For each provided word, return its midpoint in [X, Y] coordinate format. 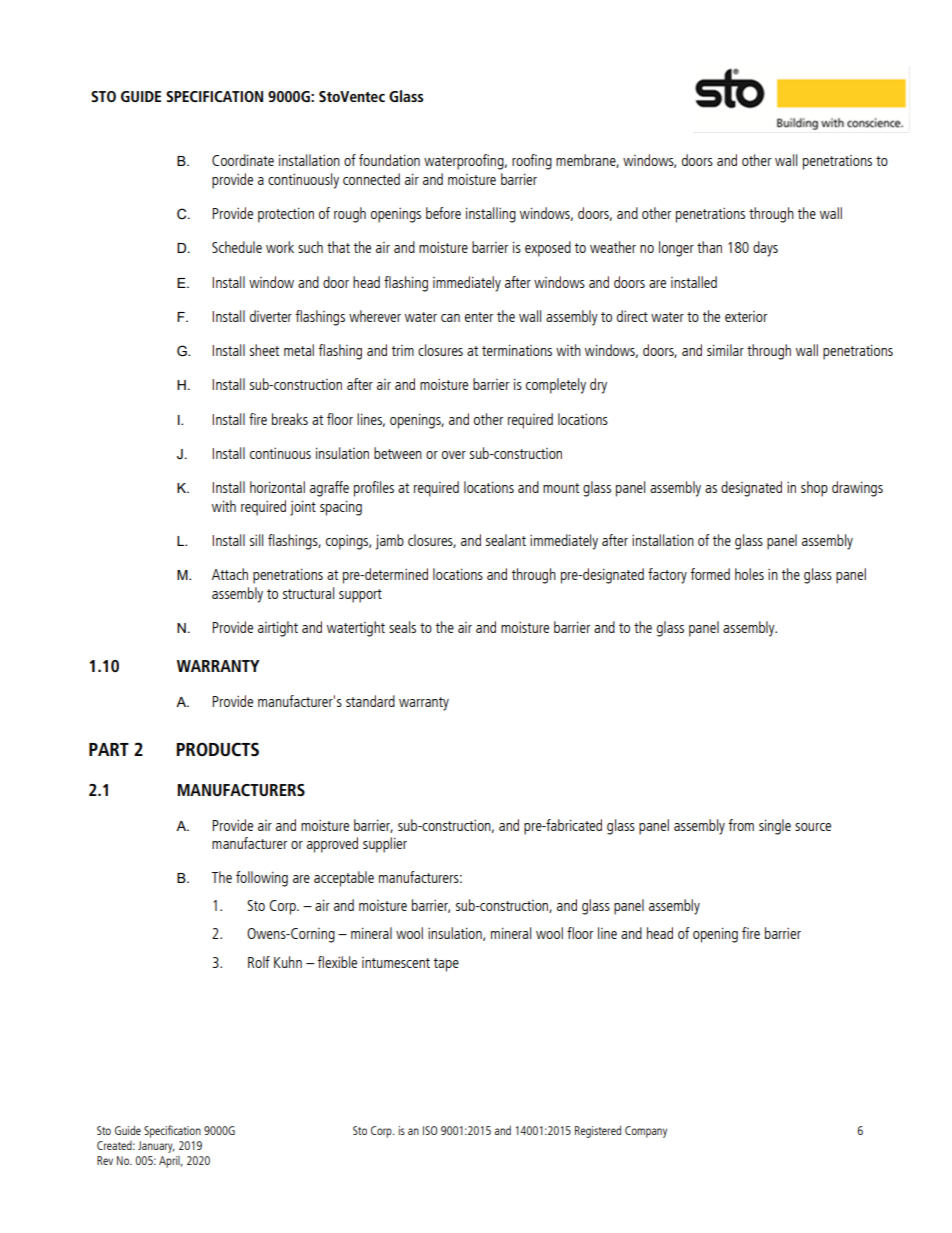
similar [725, 350]
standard [370, 701]
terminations [517, 350]
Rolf [259, 962]
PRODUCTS [218, 749]
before [443, 213]
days [765, 249]
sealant [506, 540]
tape [446, 965]
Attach [230, 574]
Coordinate [243, 160]
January [156, 1147]
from [741, 825]
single [775, 827]
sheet [264, 350]
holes [749, 574]
